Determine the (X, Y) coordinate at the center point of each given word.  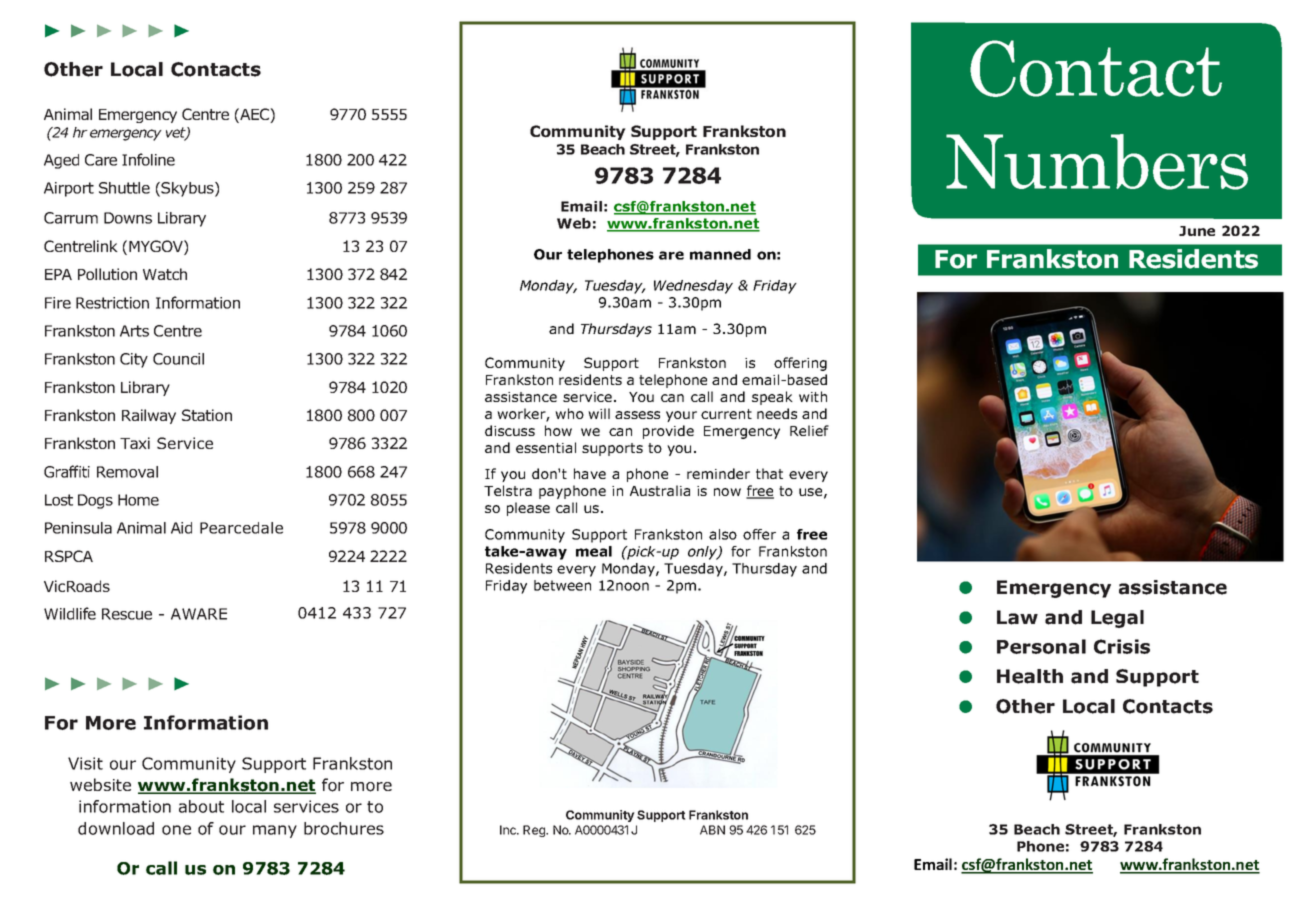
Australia (660, 490)
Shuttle (124, 188)
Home (138, 500)
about (201, 806)
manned (720, 254)
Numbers (1097, 162)
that (769, 473)
